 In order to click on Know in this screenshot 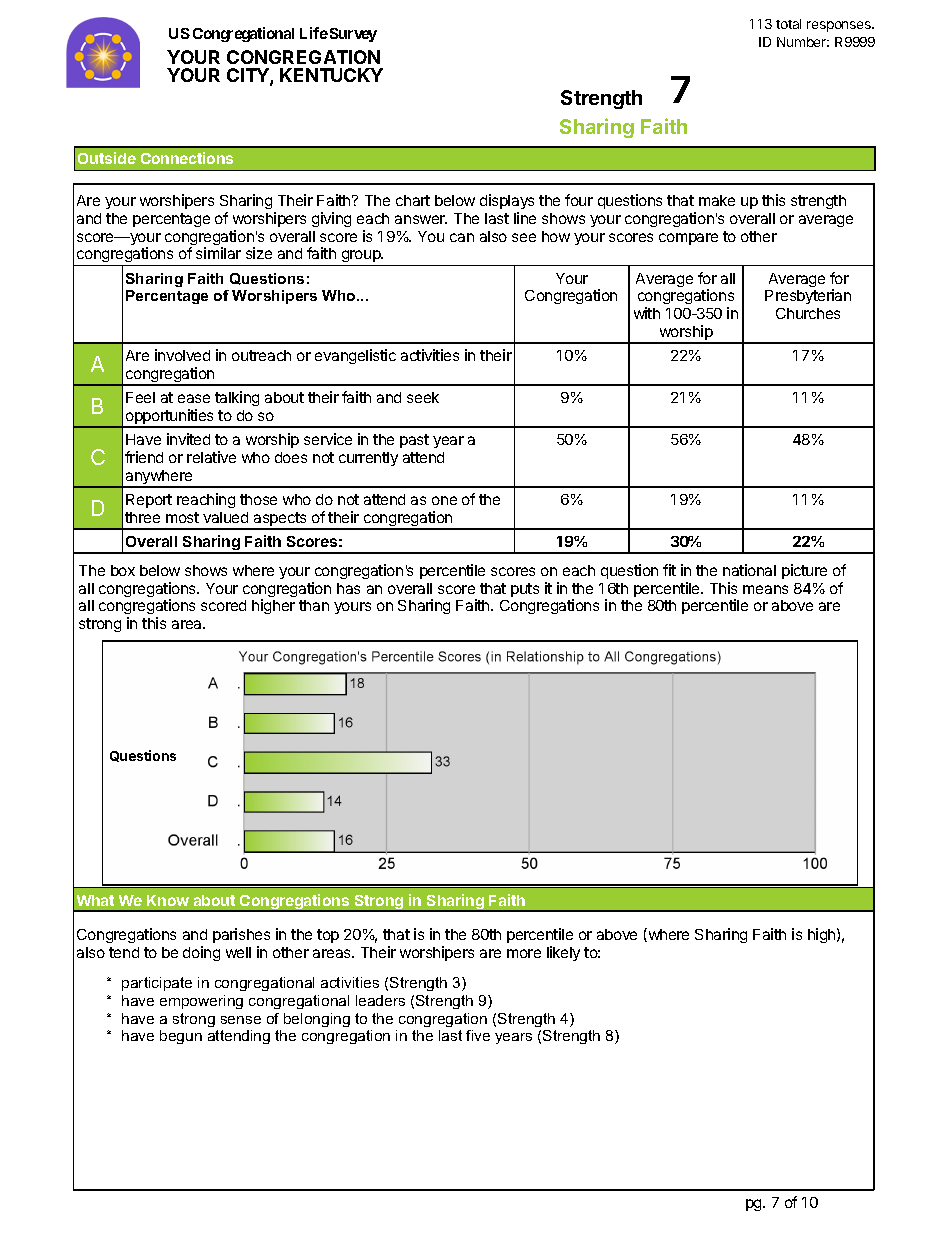, I will do `click(168, 900)`.
